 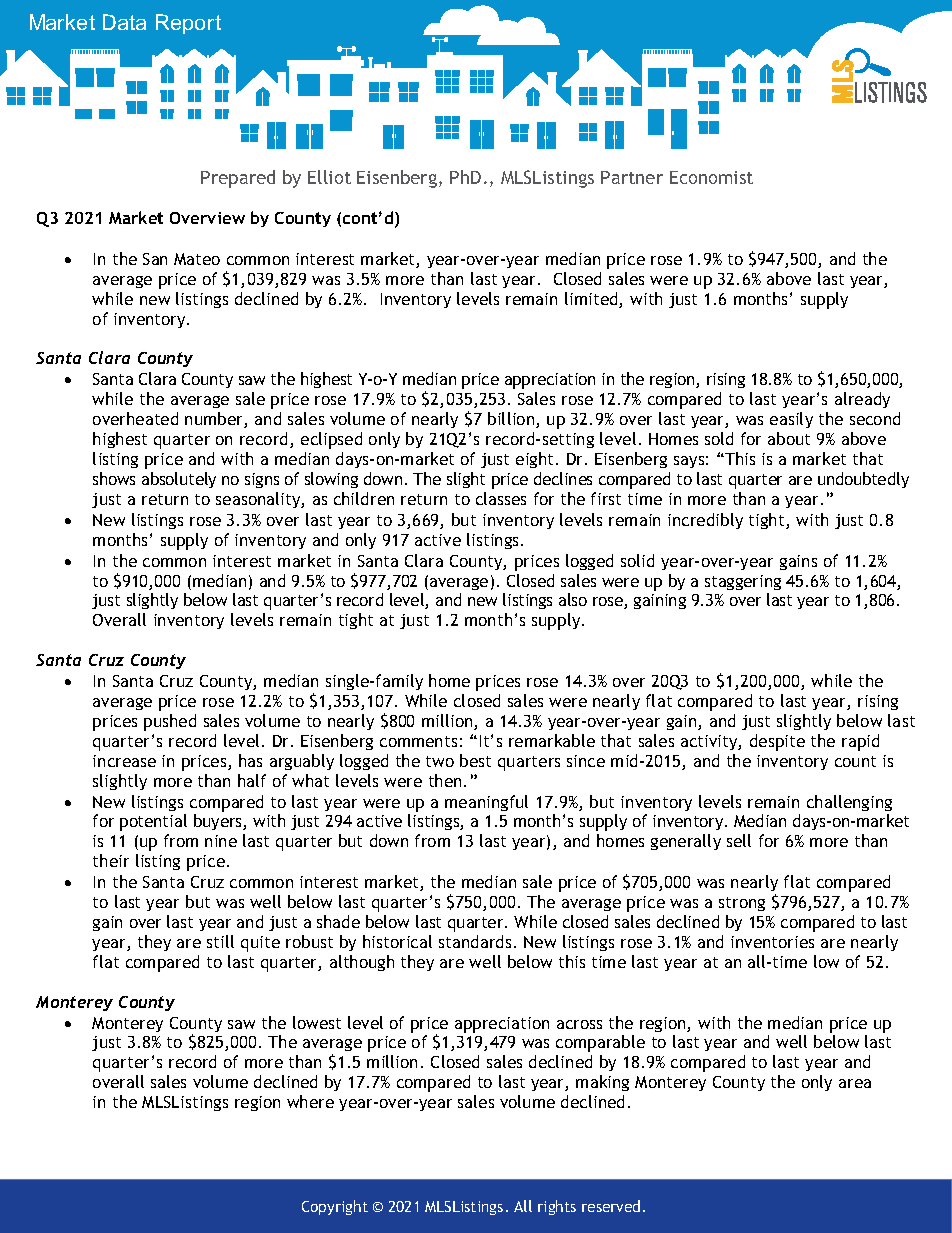 What do you see at coordinates (475, 941) in the page?
I see `standards` at bounding box center [475, 941].
